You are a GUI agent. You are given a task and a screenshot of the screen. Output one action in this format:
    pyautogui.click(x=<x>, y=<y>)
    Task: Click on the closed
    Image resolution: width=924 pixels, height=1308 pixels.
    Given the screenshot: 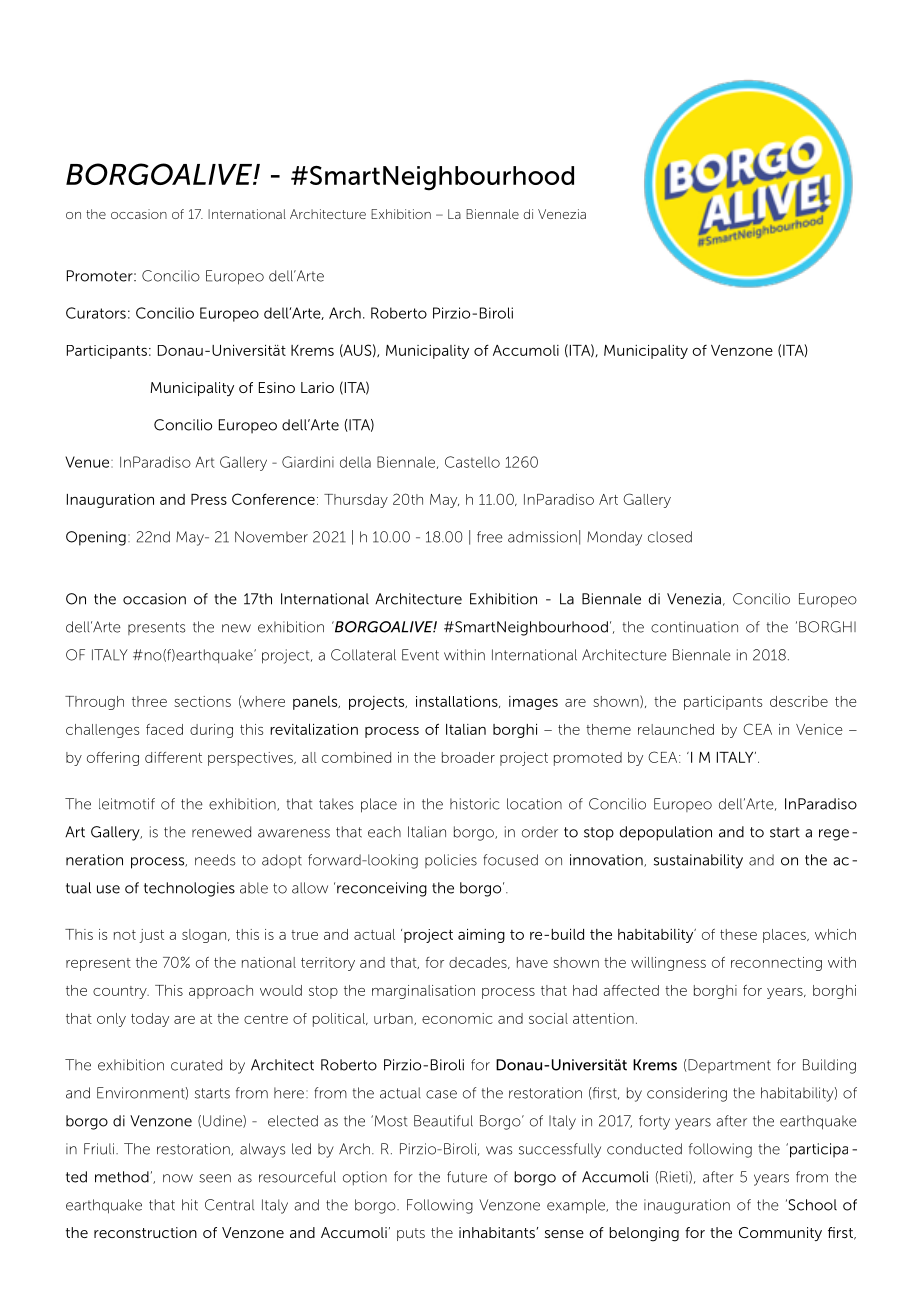 What is the action you would take?
    pyautogui.click(x=670, y=537)
